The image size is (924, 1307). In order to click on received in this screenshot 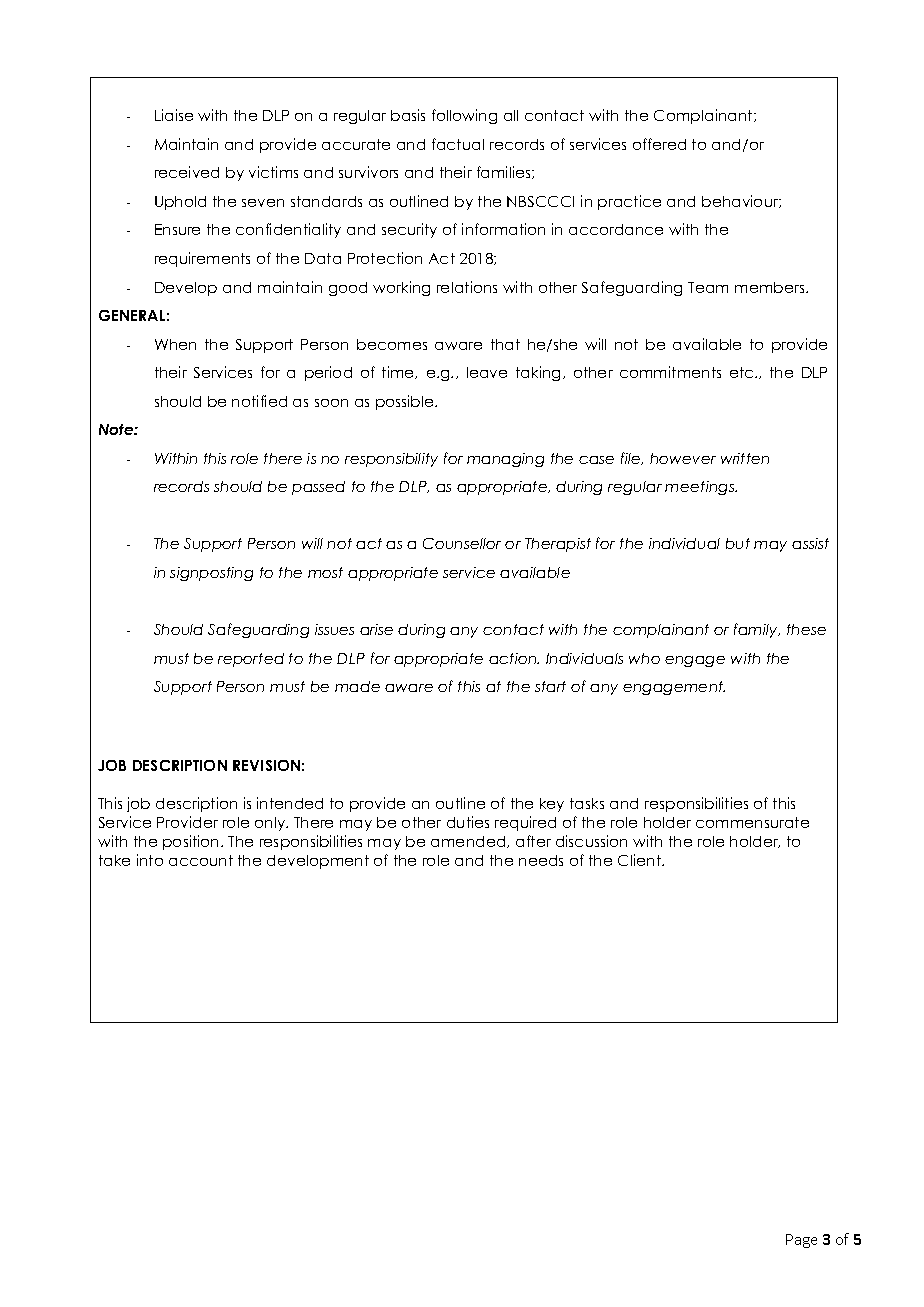, I will do `click(187, 172)`.
